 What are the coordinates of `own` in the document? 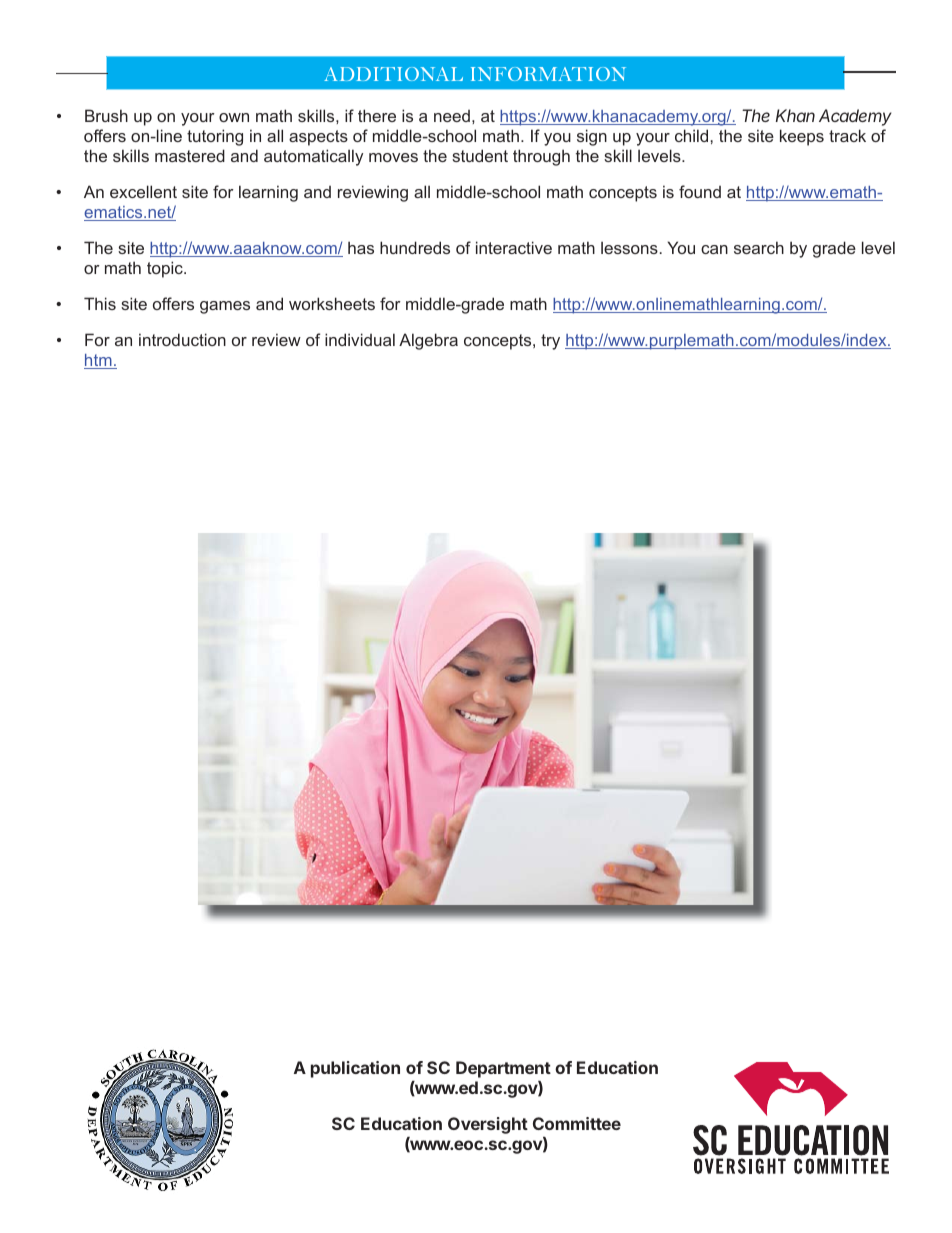 It's located at (234, 117).
